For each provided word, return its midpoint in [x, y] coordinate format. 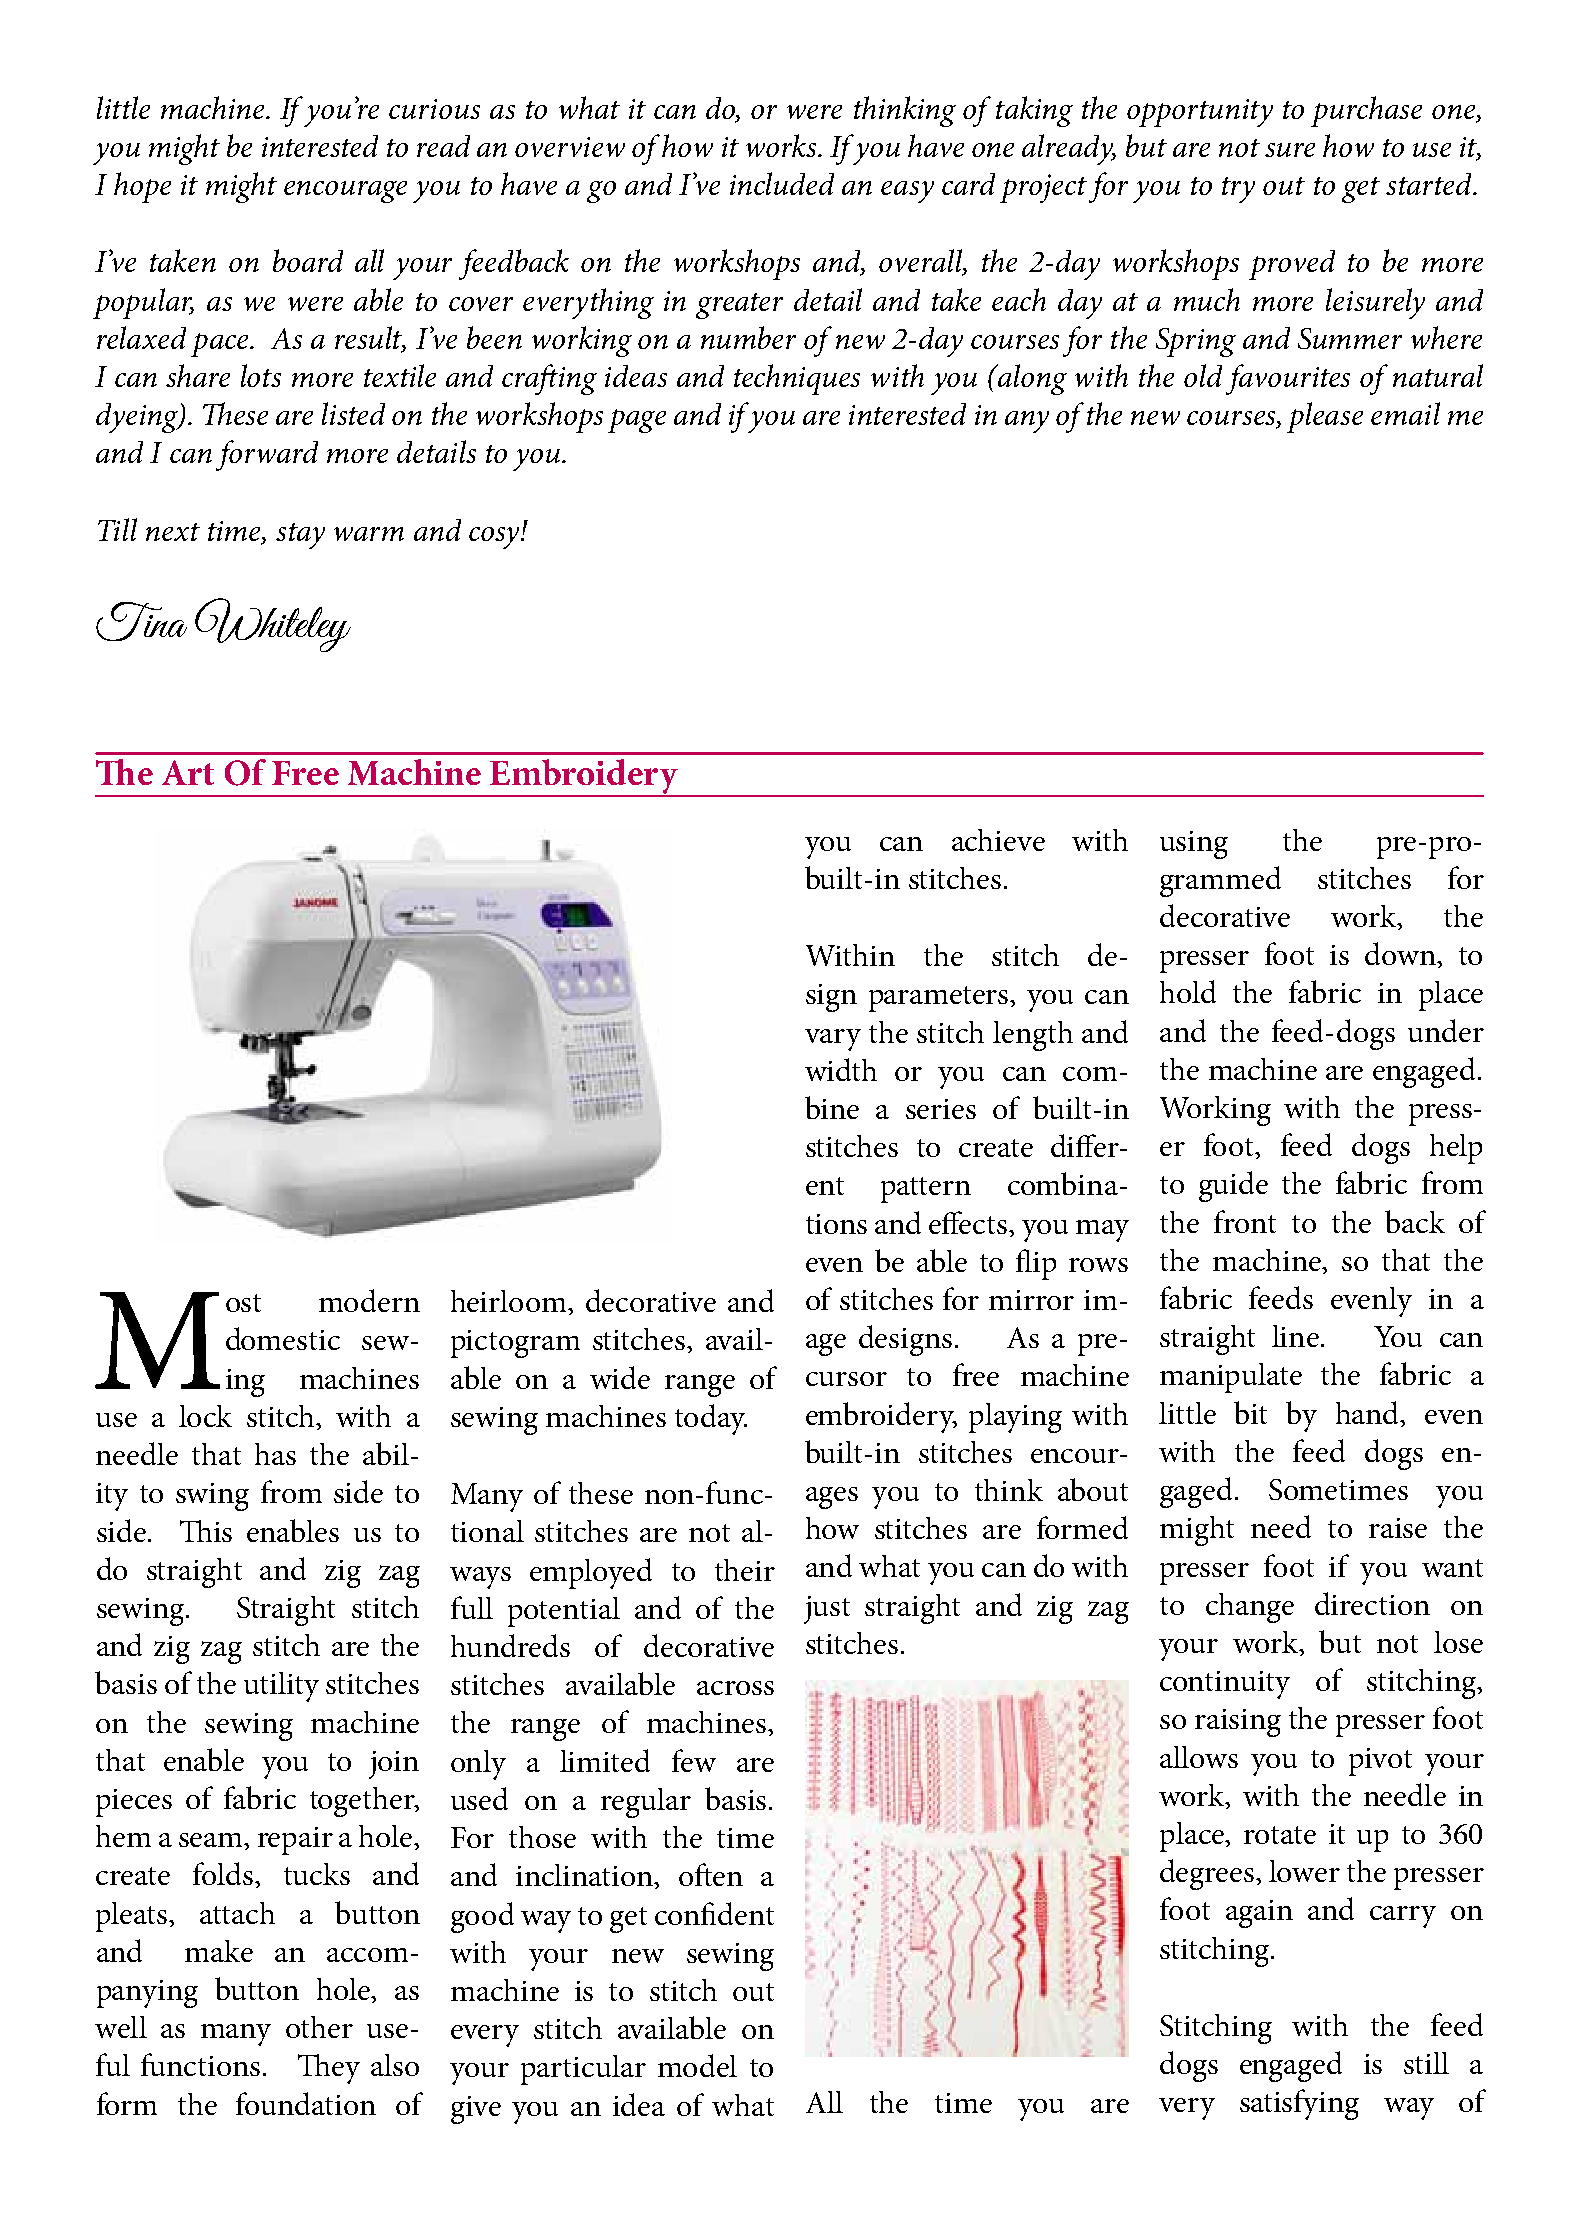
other [319, 2027]
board [308, 260]
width [841, 1069]
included [782, 183]
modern [369, 1300]
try [1238, 190]
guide [1233, 1186]
